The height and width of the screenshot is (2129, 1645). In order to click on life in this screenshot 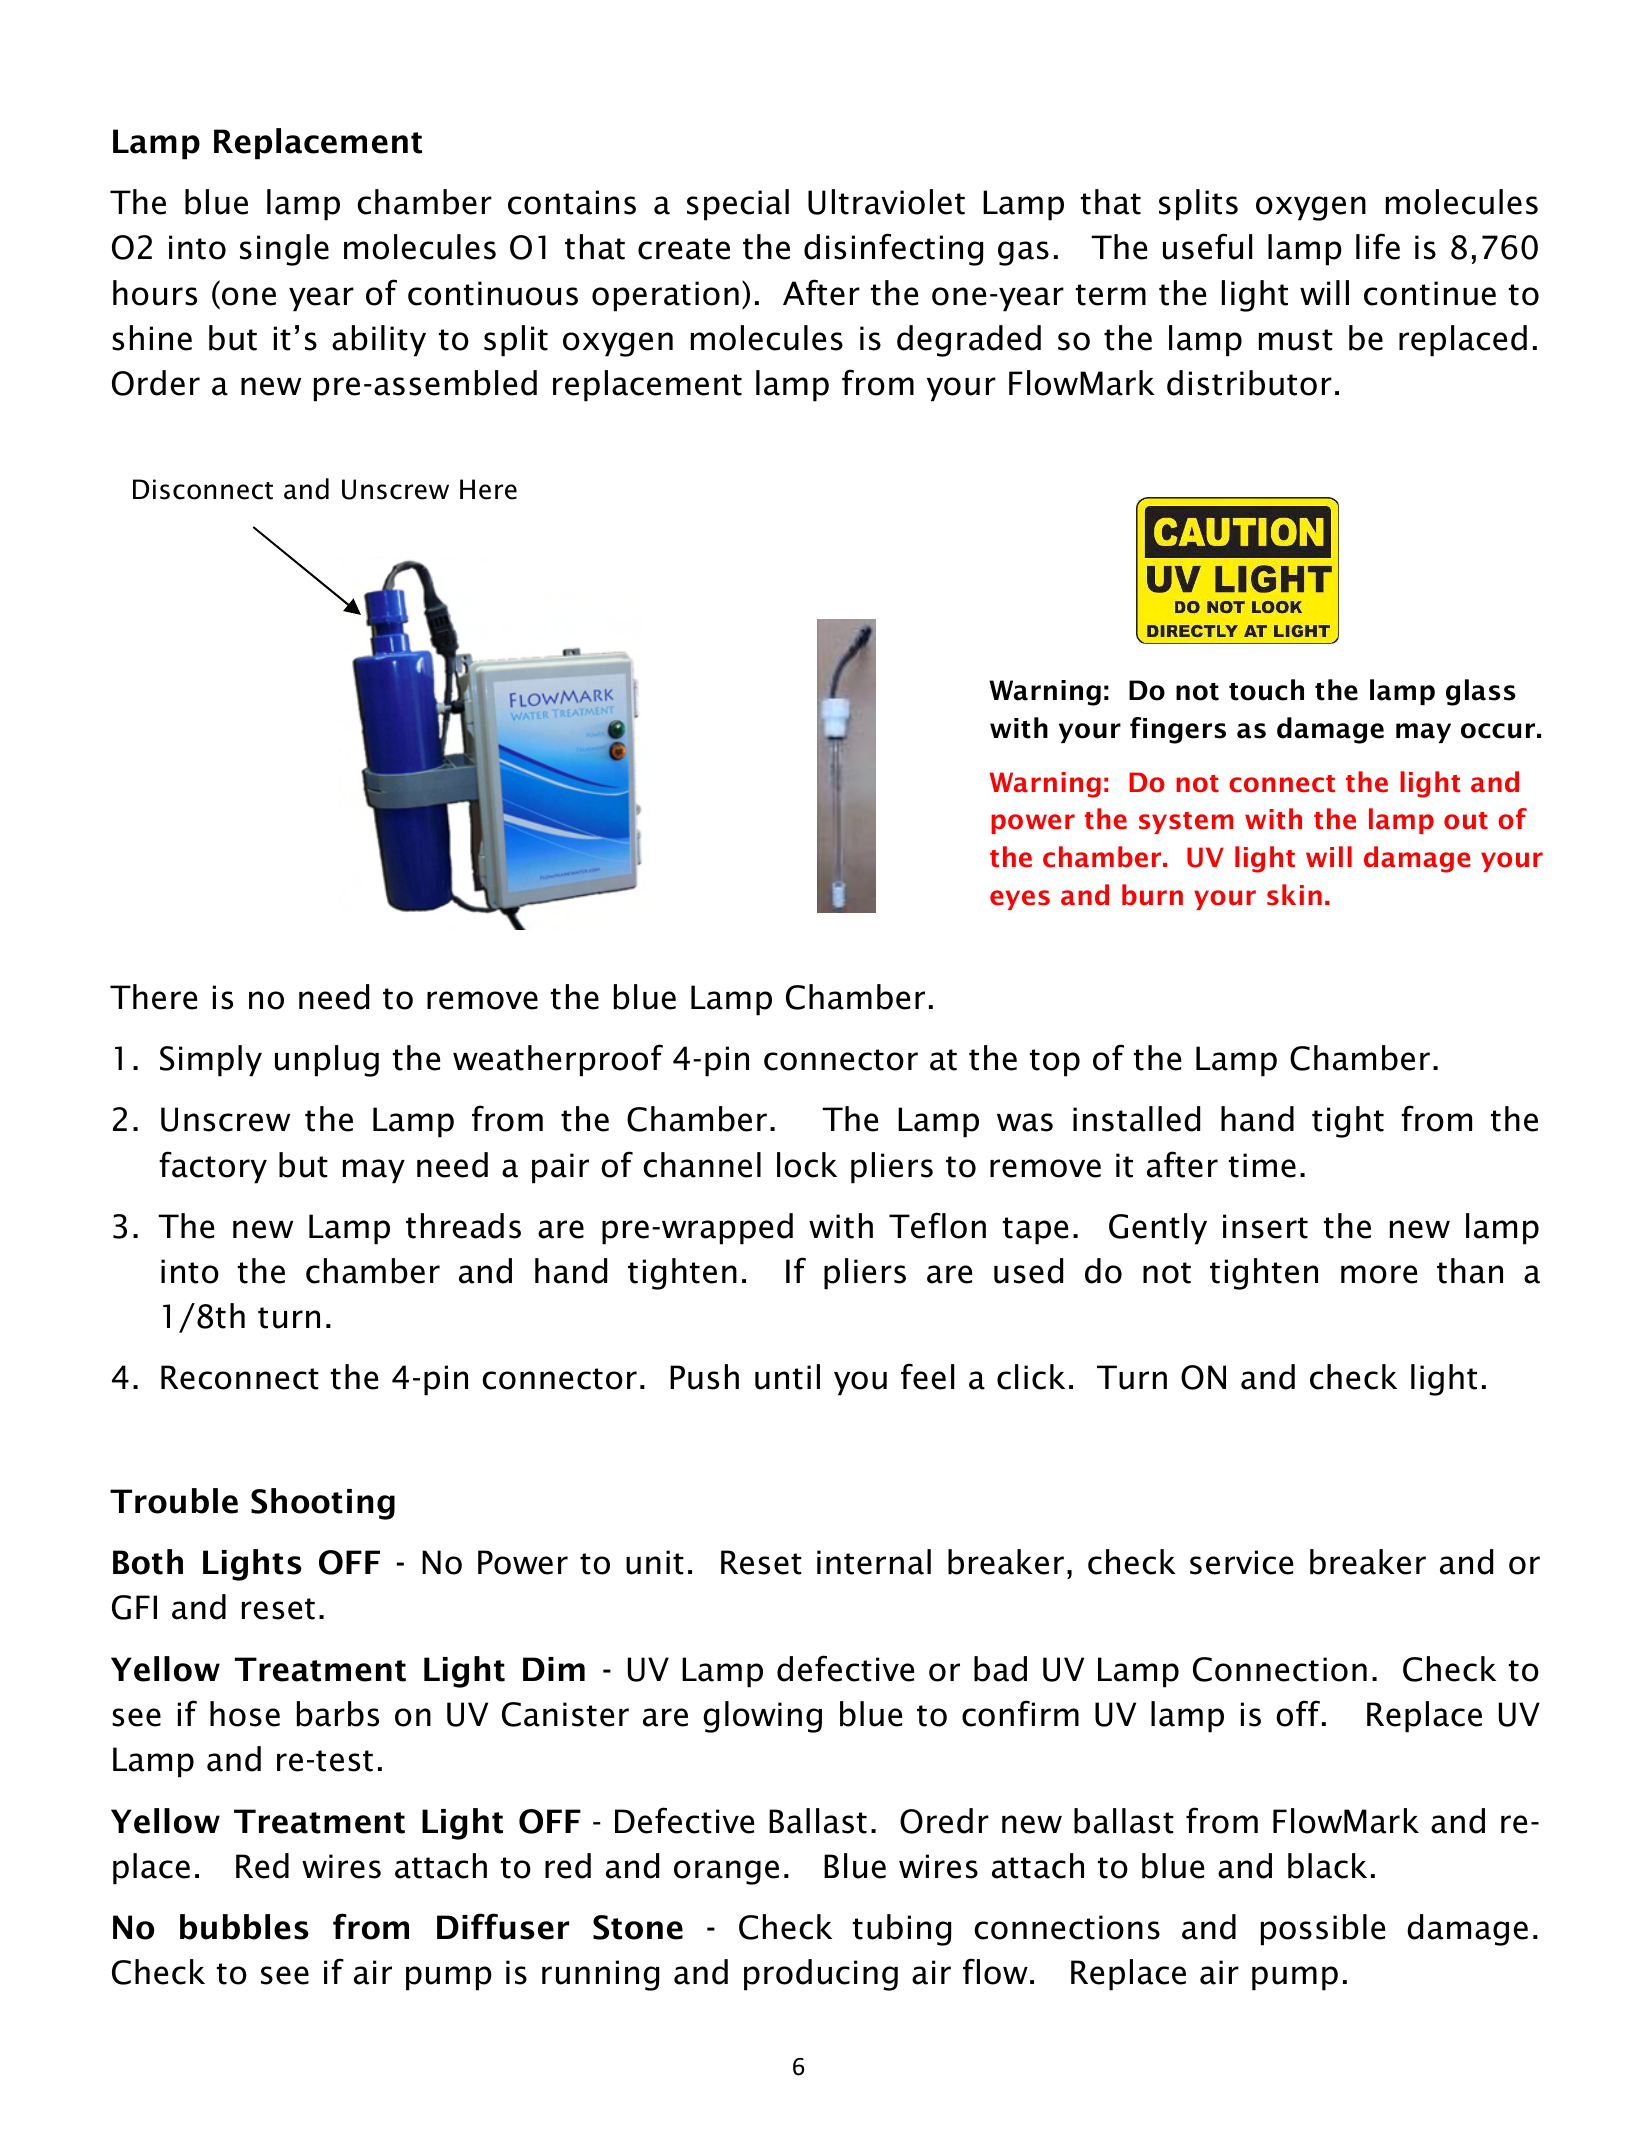, I will do `click(1378, 246)`.
